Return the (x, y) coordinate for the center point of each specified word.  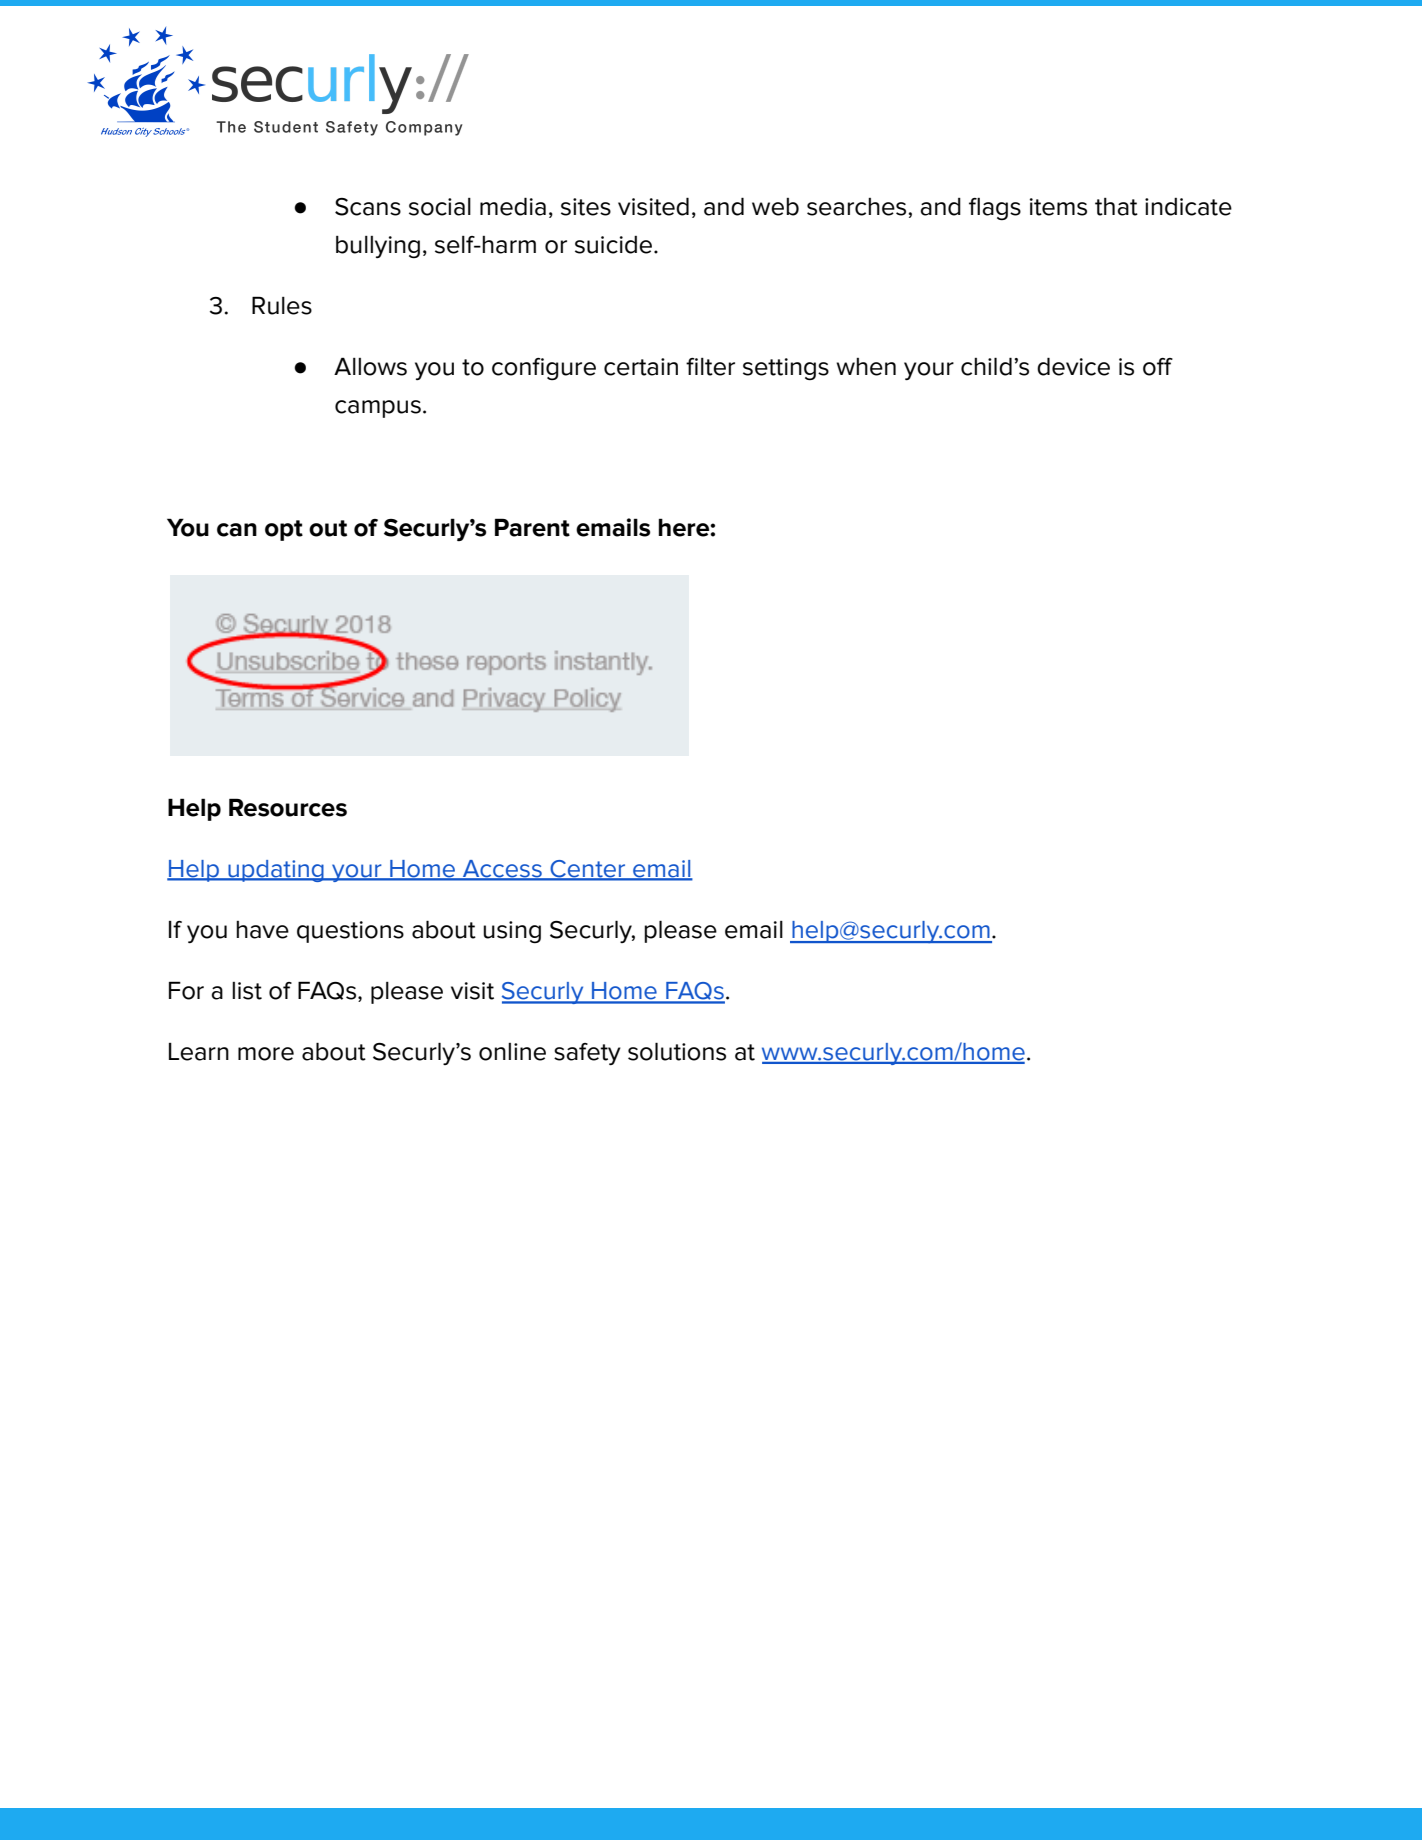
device (1073, 366)
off (1158, 367)
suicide (613, 245)
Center (588, 870)
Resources (288, 807)
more (266, 1054)
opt (284, 530)
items (1058, 207)
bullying (378, 247)
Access (502, 870)
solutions (677, 1051)
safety (587, 1054)
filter (710, 367)
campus (378, 409)
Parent (532, 527)
